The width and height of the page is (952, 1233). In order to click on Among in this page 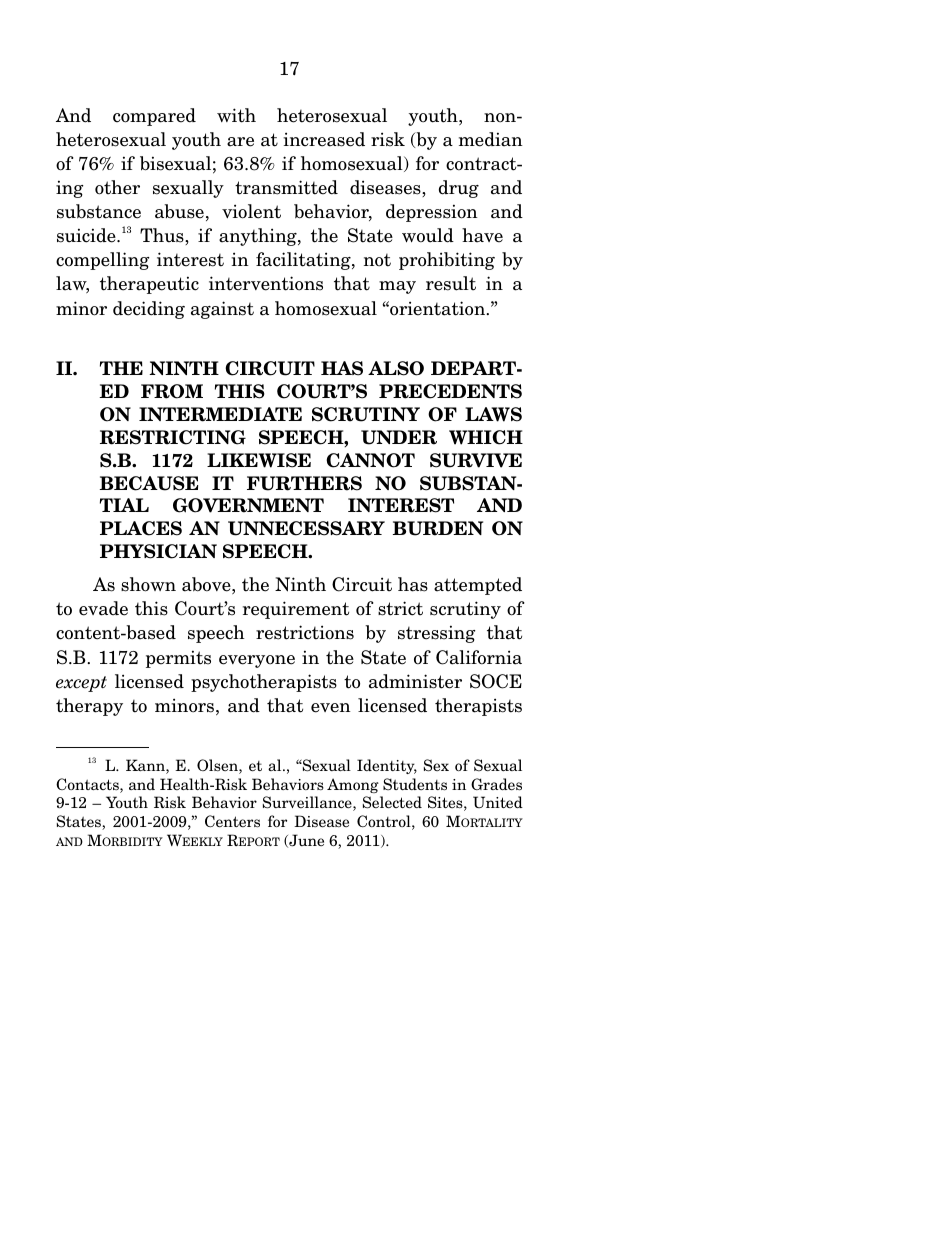, I will do `click(353, 785)`.
